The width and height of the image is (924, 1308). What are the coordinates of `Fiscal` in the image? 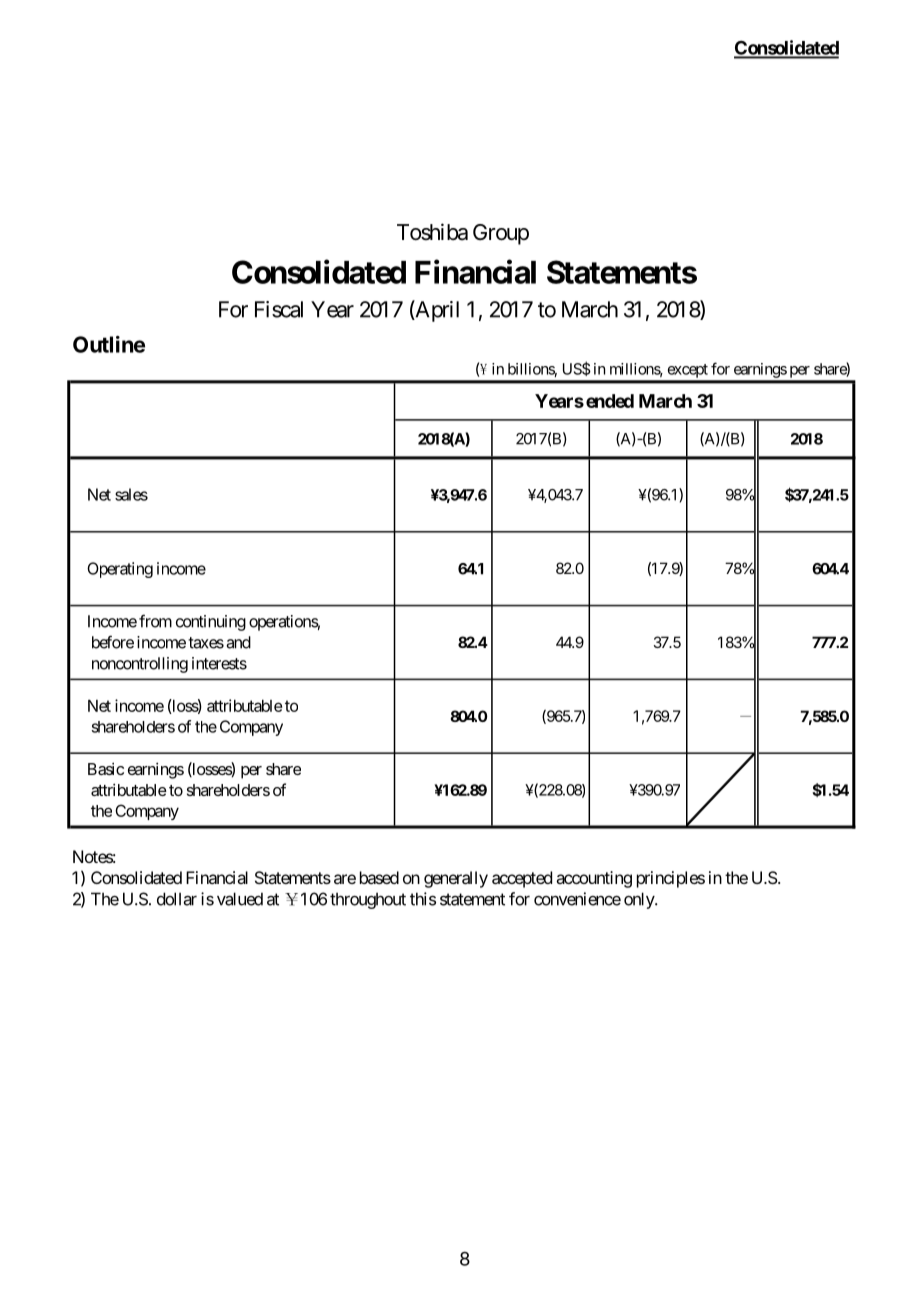 It's located at (279, 309).
